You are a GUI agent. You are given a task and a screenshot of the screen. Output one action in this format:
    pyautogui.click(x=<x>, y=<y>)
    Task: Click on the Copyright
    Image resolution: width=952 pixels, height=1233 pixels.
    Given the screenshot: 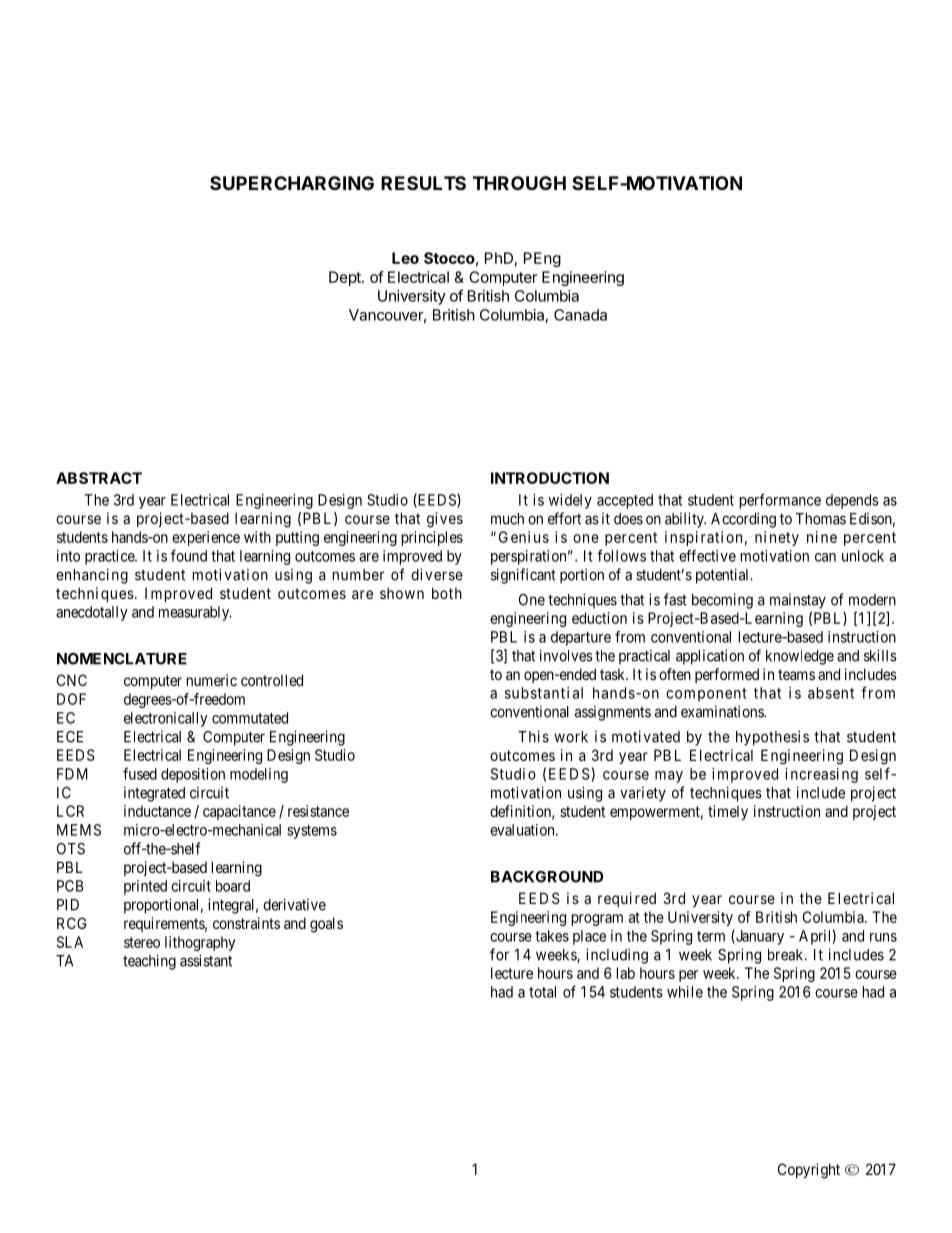 What is the action you would take?
    pyautogui.click(x=809, y=1171)
